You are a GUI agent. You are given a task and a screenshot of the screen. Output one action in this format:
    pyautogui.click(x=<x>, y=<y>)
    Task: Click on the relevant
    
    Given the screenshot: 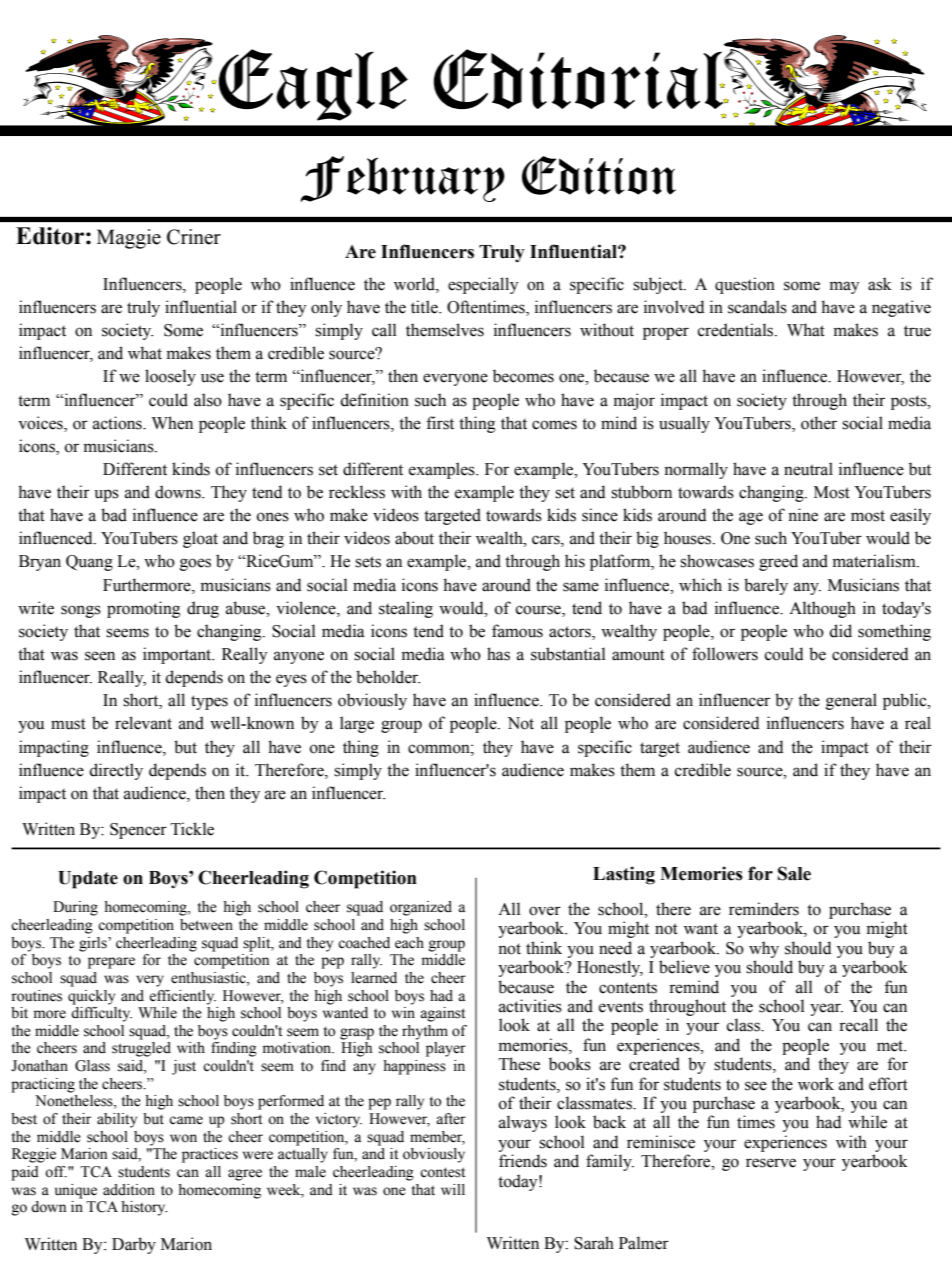 What is the action you would take?
    pyautogui.click(x=143, y=723)
